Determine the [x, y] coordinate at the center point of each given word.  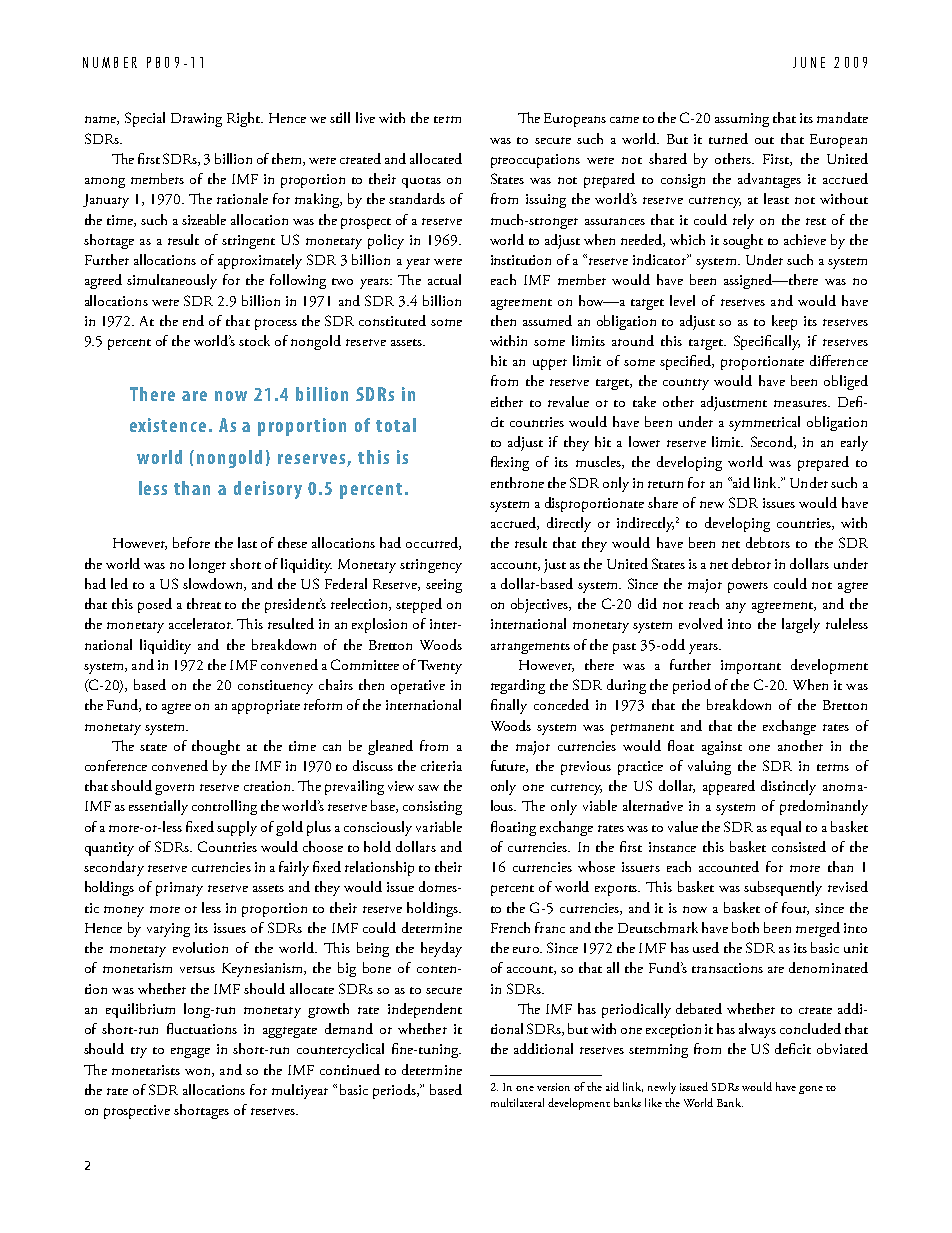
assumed [547, 320]
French [510, 927]
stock [254, 340]
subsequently [783, 888]
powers [748, 587]
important [751, 667]
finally [509, 706]
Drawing [196, 120]
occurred [433, 543]
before [191, 542]
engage [190, 1052]
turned [728, 138]
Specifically [767, 342]
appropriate [266, 707]
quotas [421, 182]
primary [179, 889]
